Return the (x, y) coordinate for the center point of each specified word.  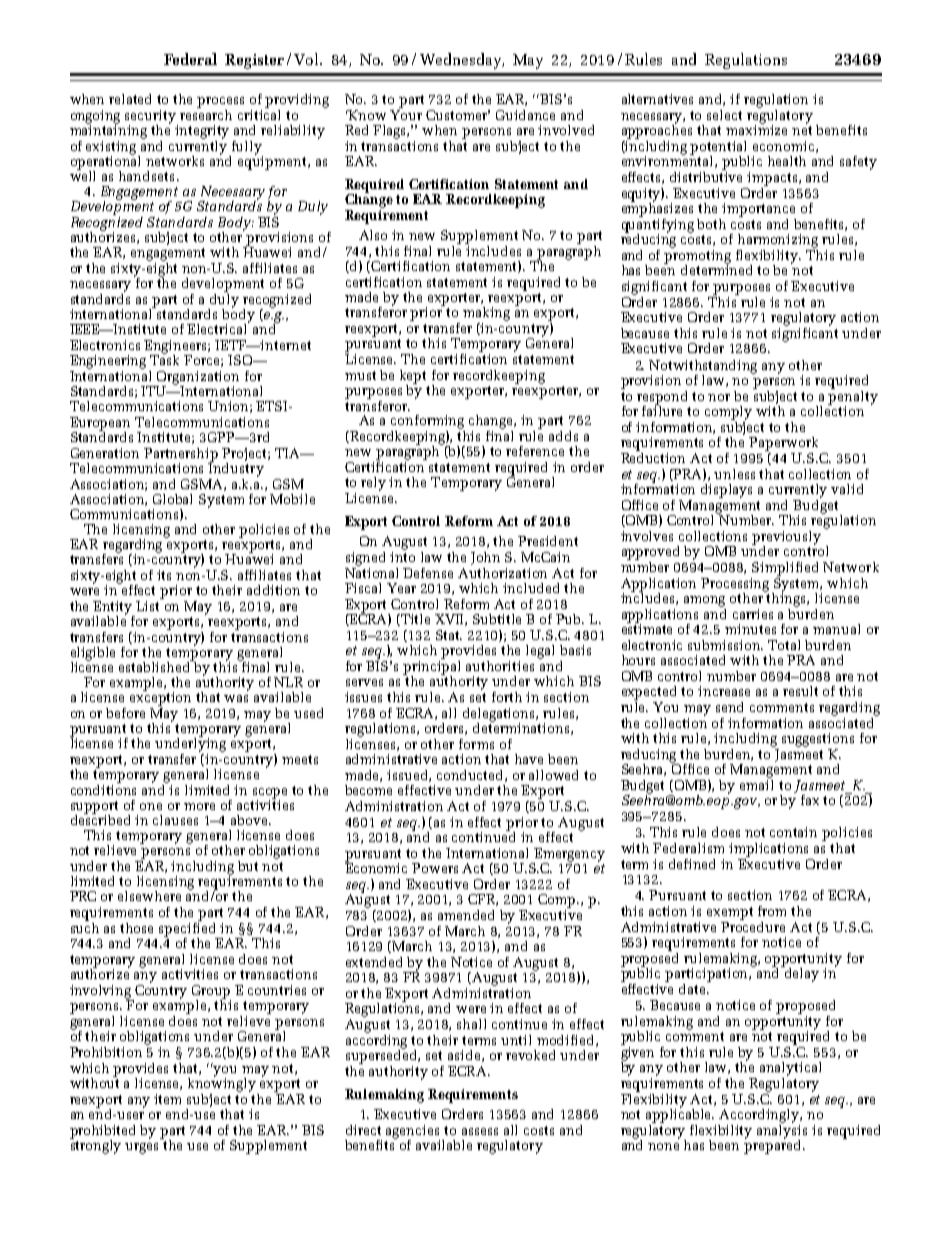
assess (480, 1131)
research (206, 113)
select (724, 115)
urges (141, 1148)
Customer (458, 115)
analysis (782, 1131)
